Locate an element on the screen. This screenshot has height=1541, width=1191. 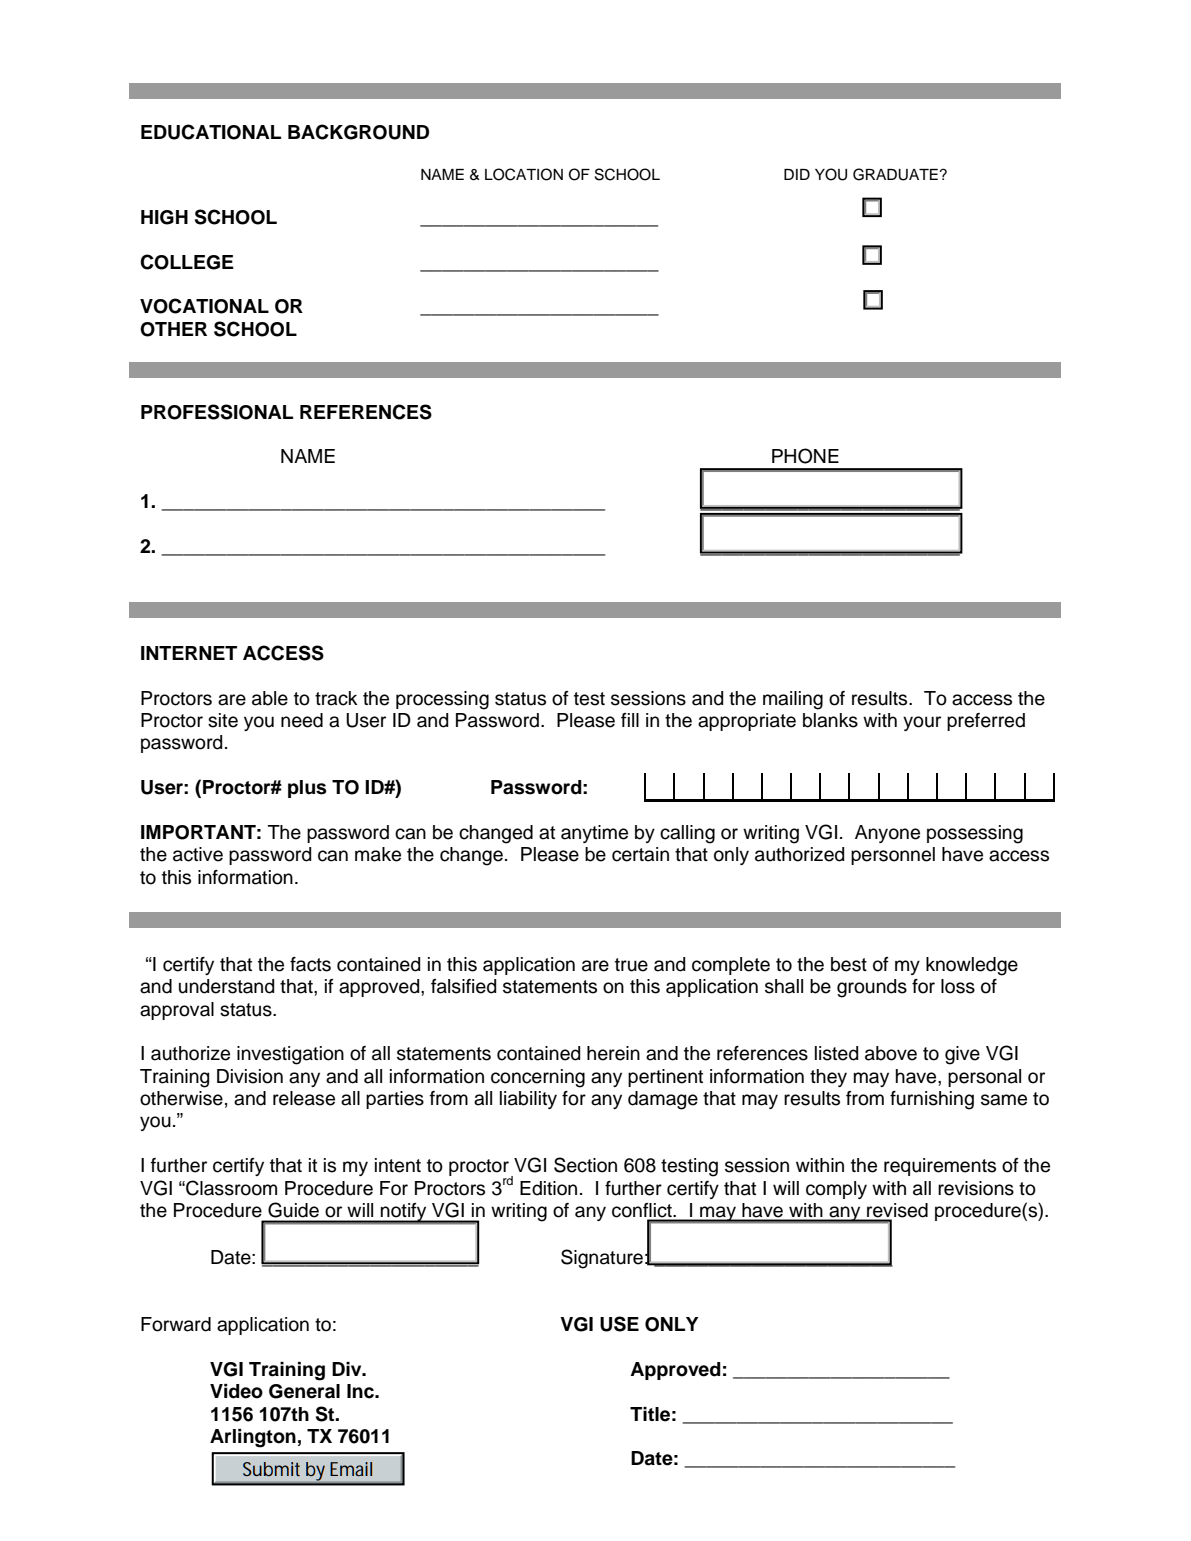
true is located at coordinates (631, 965).
